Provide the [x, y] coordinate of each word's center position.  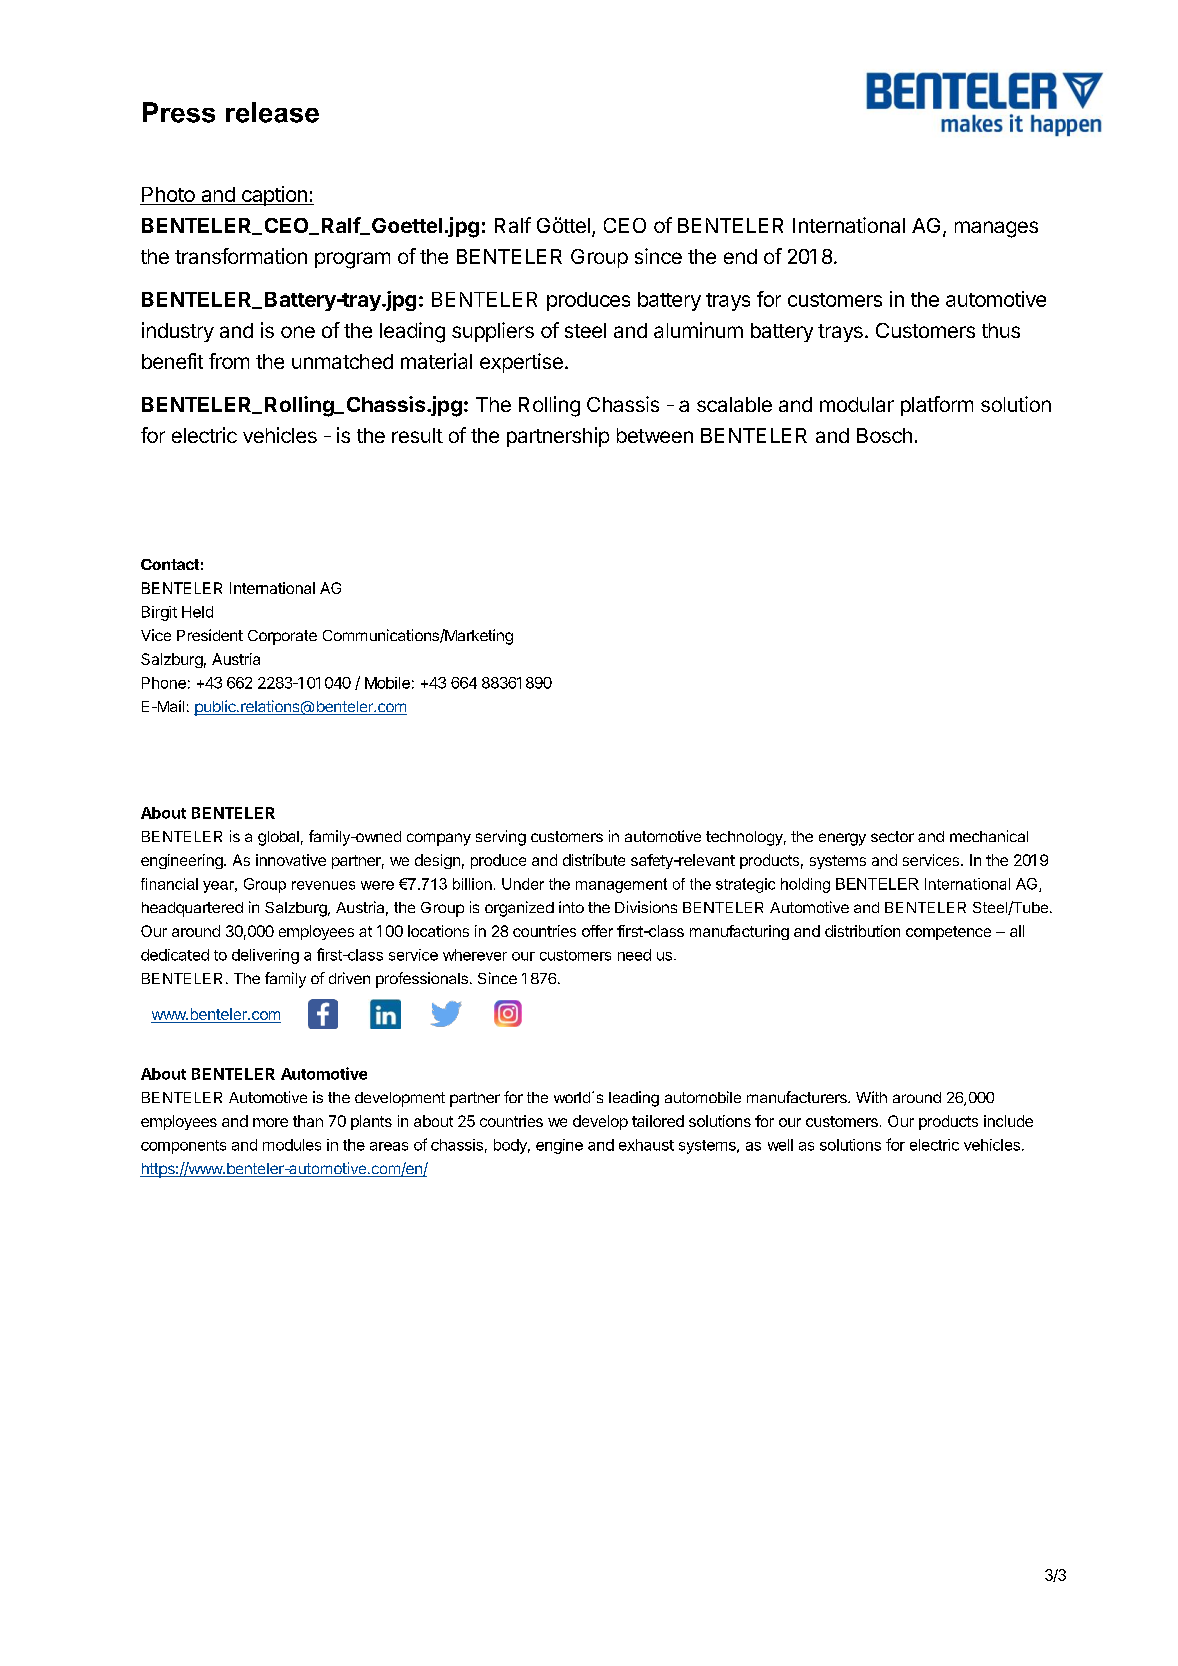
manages [996, 229]
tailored [658, 1121]
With [871, 1097]
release [272, 112]
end [740, 256]
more [270, 1122]
